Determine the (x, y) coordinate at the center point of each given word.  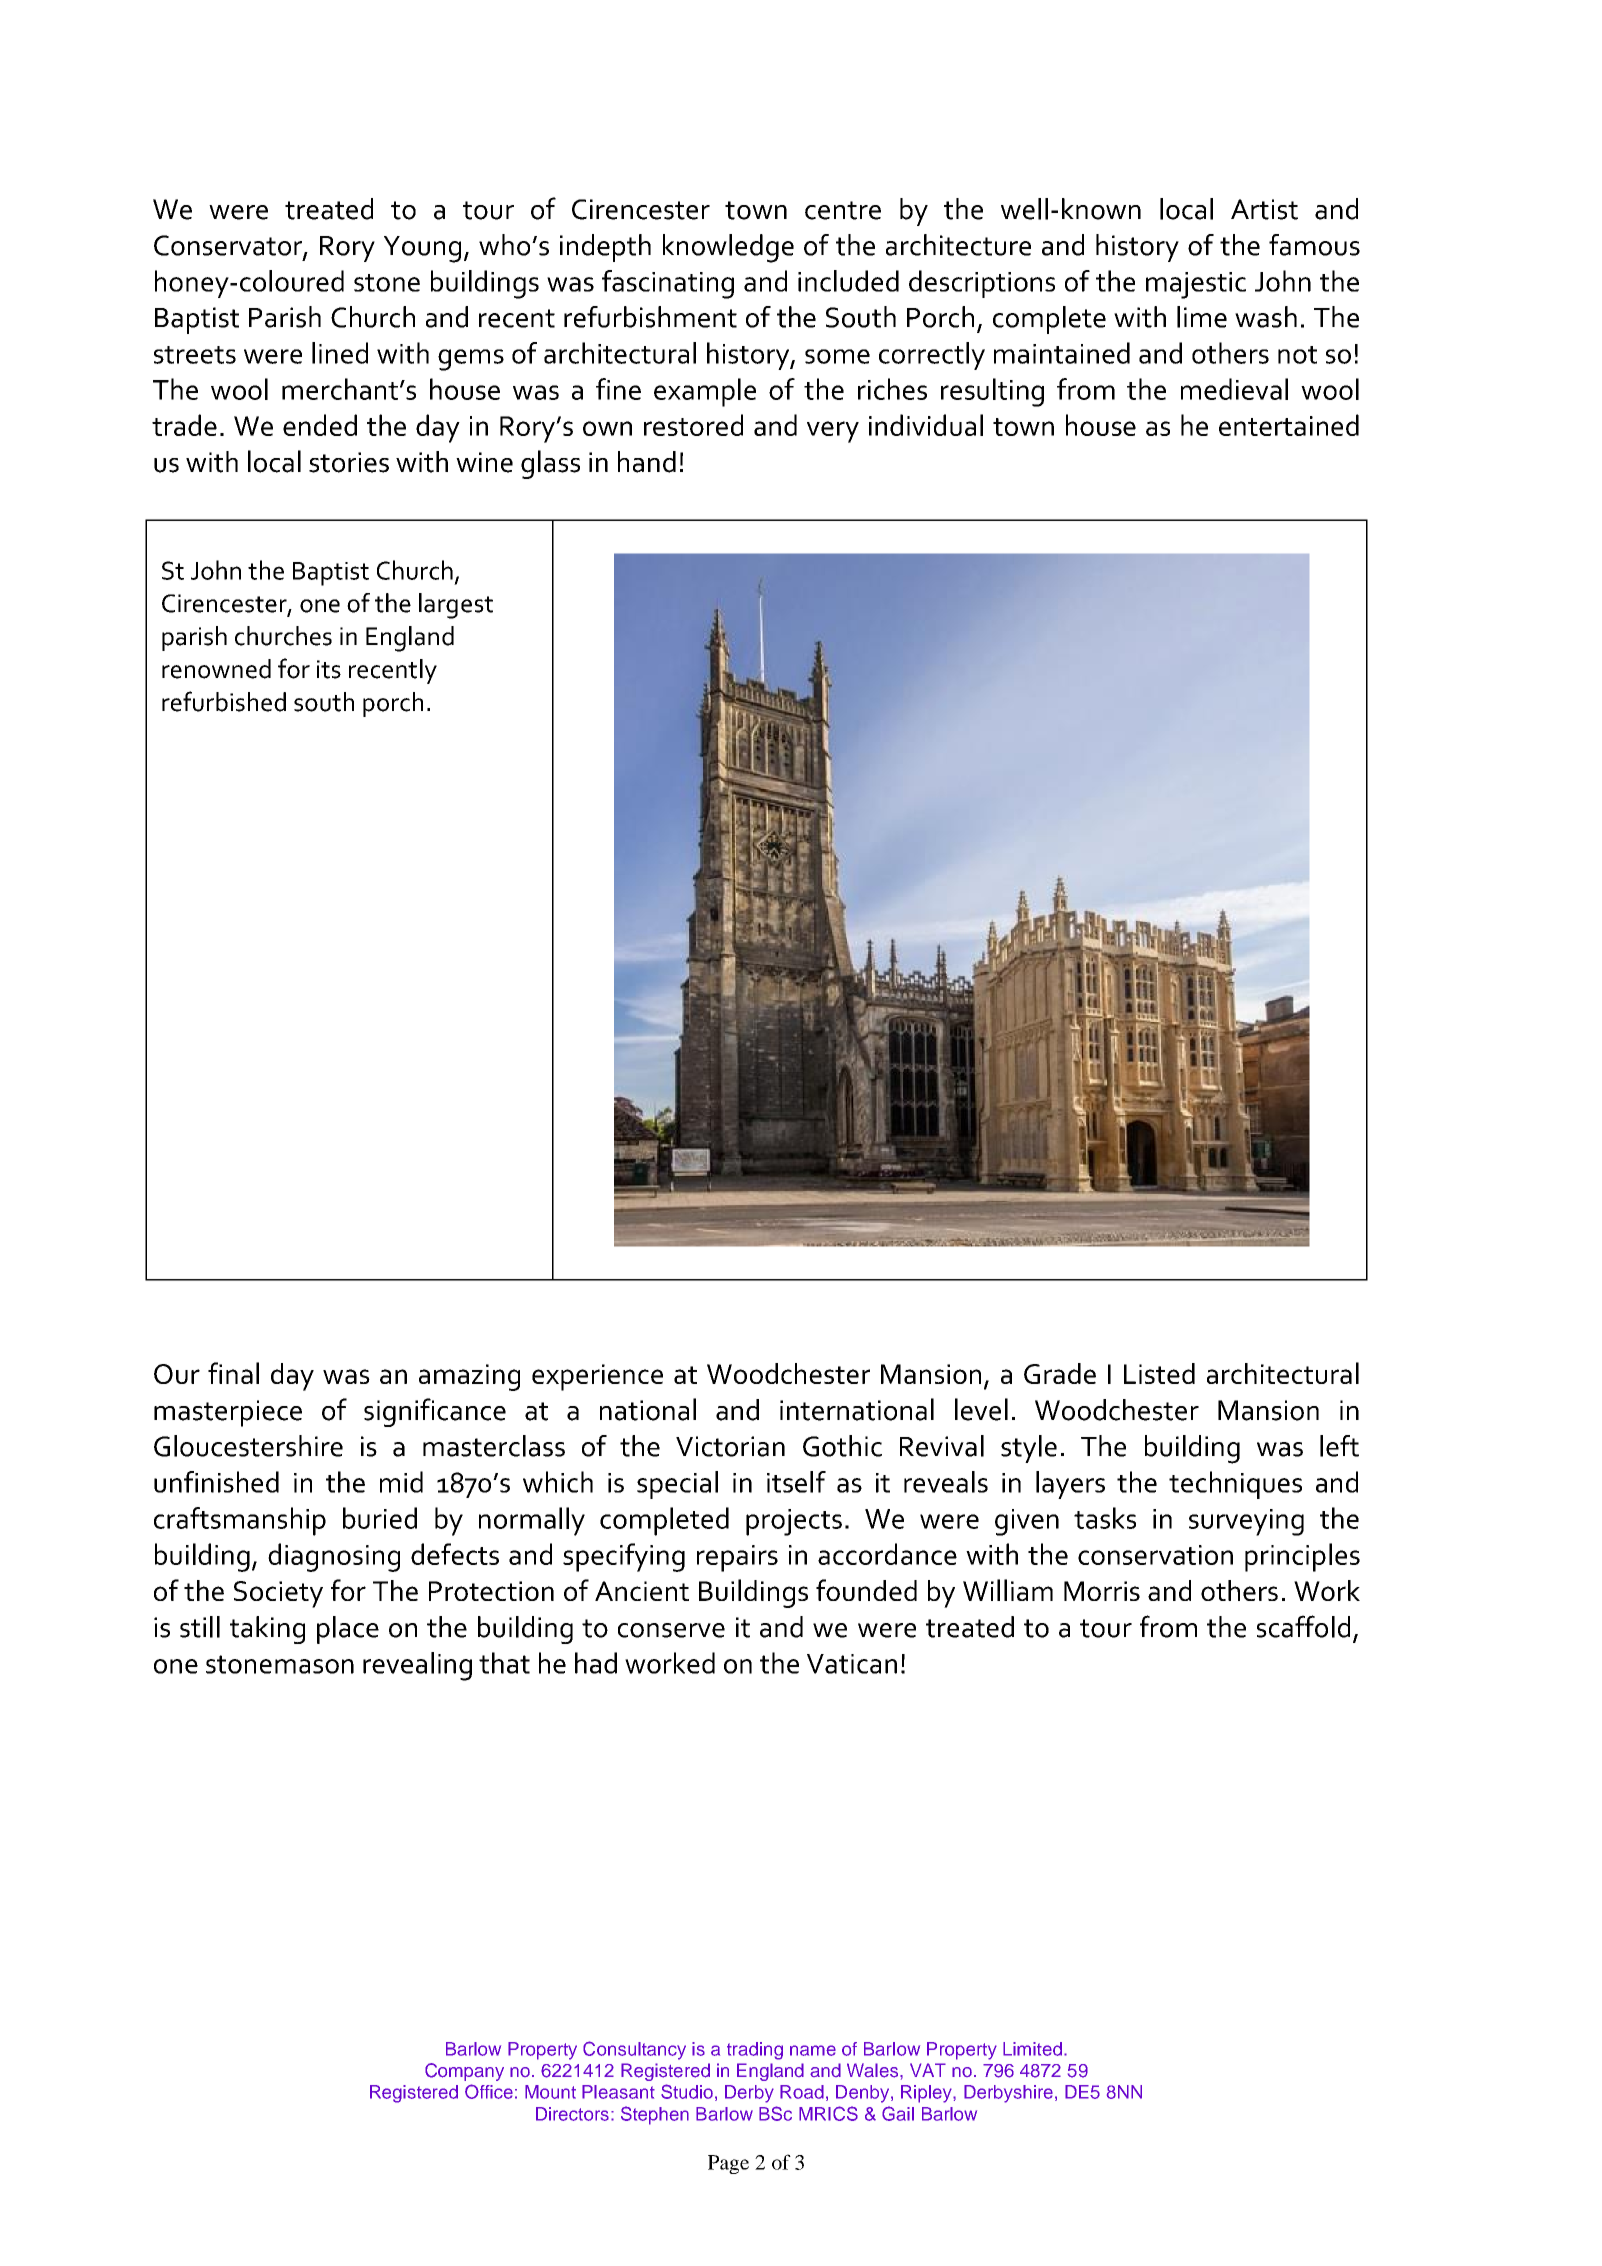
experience (597, 1377)
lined (340, 353)
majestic (1196, 285)
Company (464, 2072)
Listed (1159, 1373)
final (233, 1373)
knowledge (728, 248)
